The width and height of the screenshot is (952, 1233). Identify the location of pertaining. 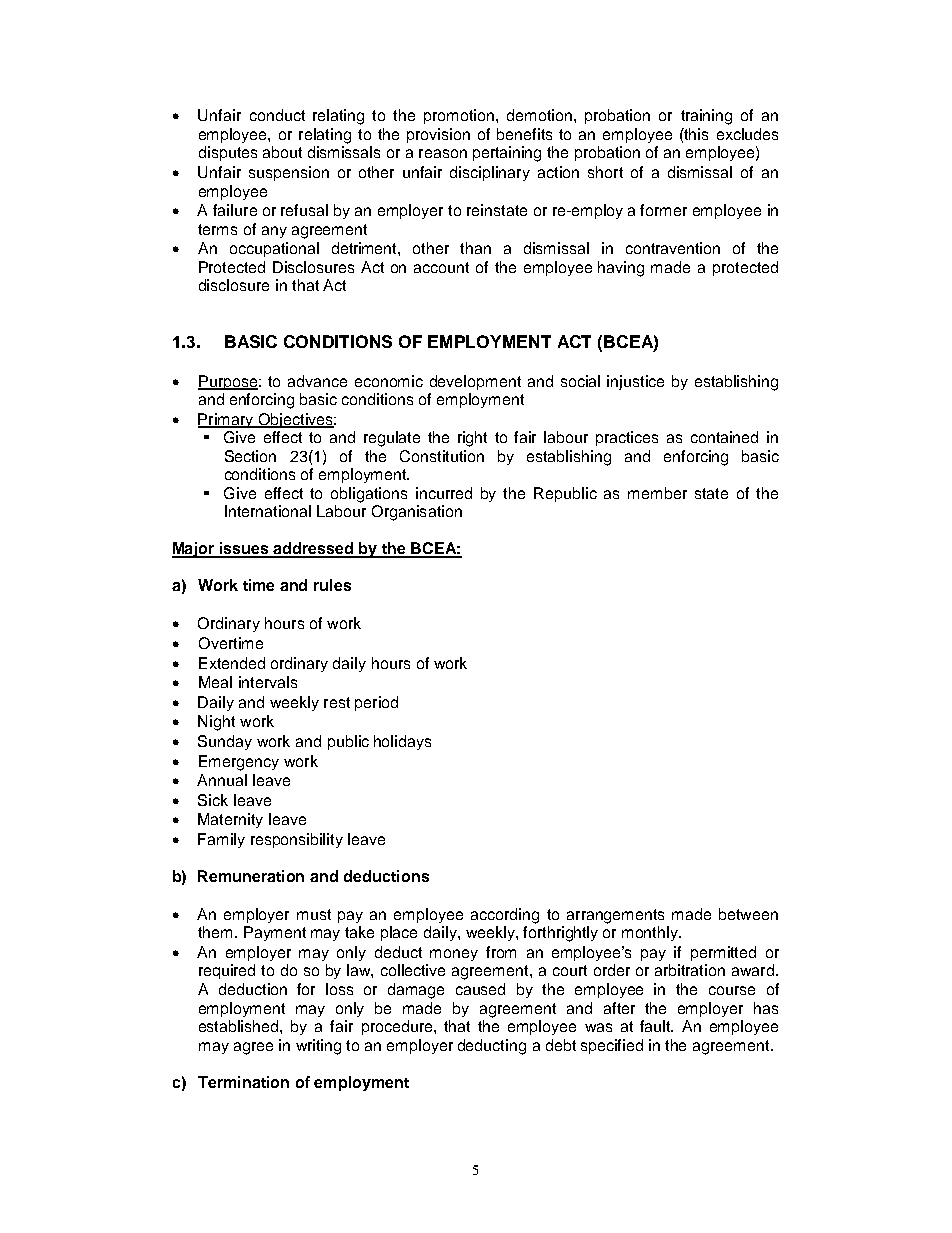
(507, 154).
